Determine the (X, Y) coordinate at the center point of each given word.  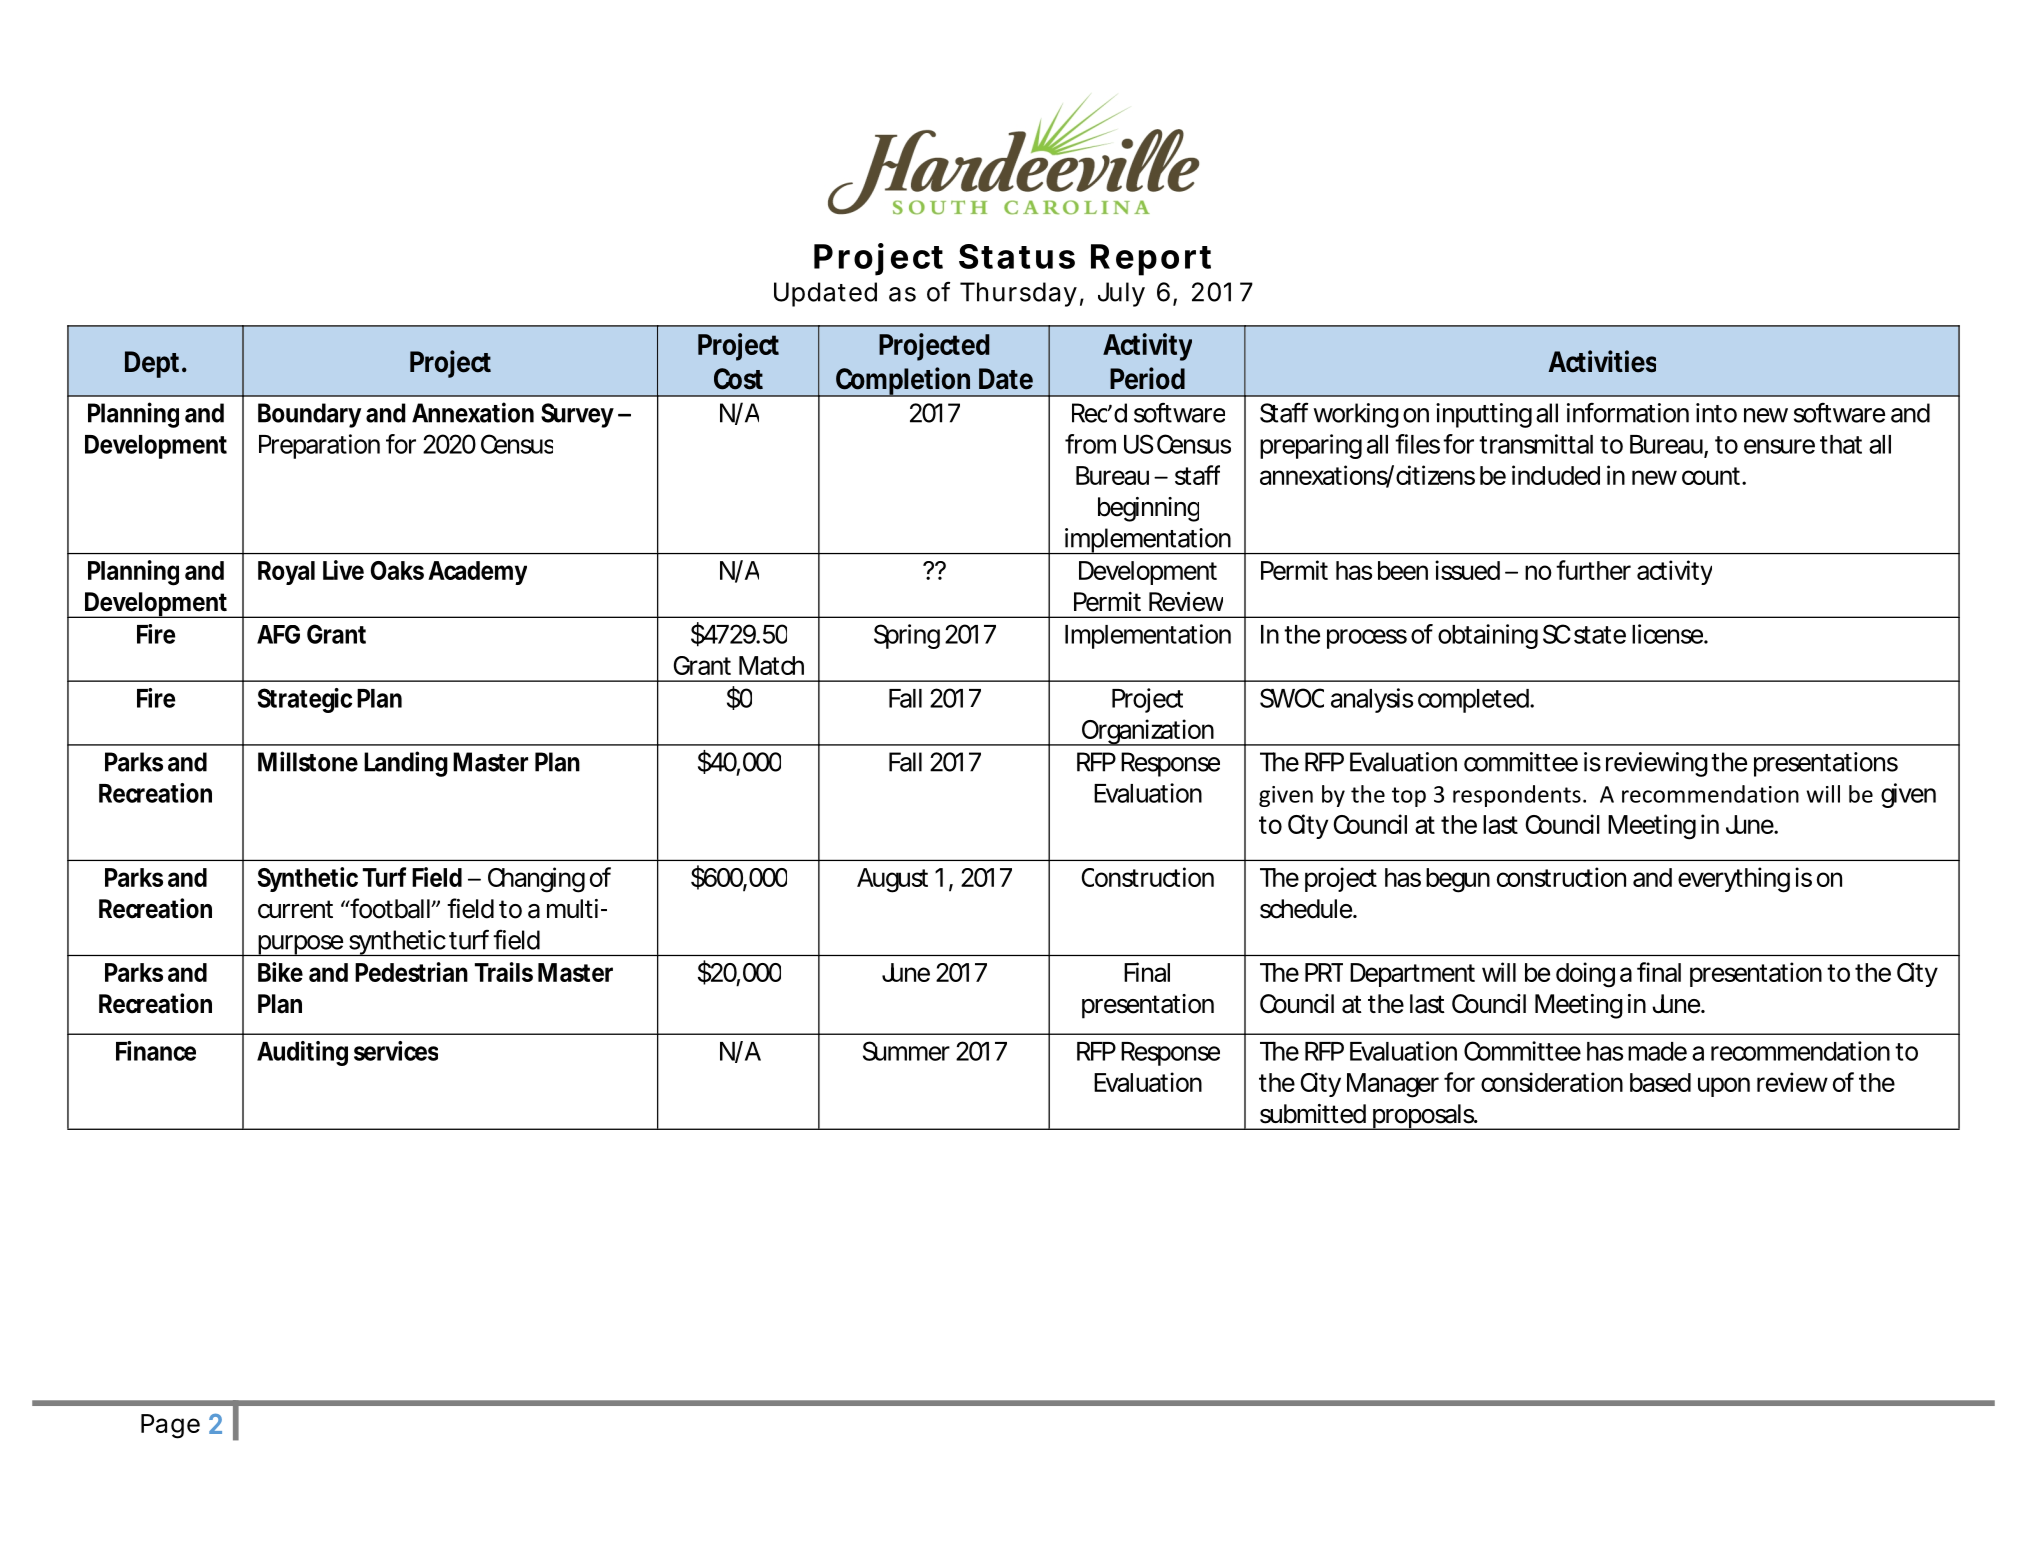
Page (170, 1426)
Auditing (302, 1053)
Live (343, 570)
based (1660, 1082)
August (892, 880)
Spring (907, 636)
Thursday (1018, 294)
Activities (1602, 361)
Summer (906, 1051)
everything (1734, 880)
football (390, 908)
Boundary (309, 415)
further (1593, 570)
